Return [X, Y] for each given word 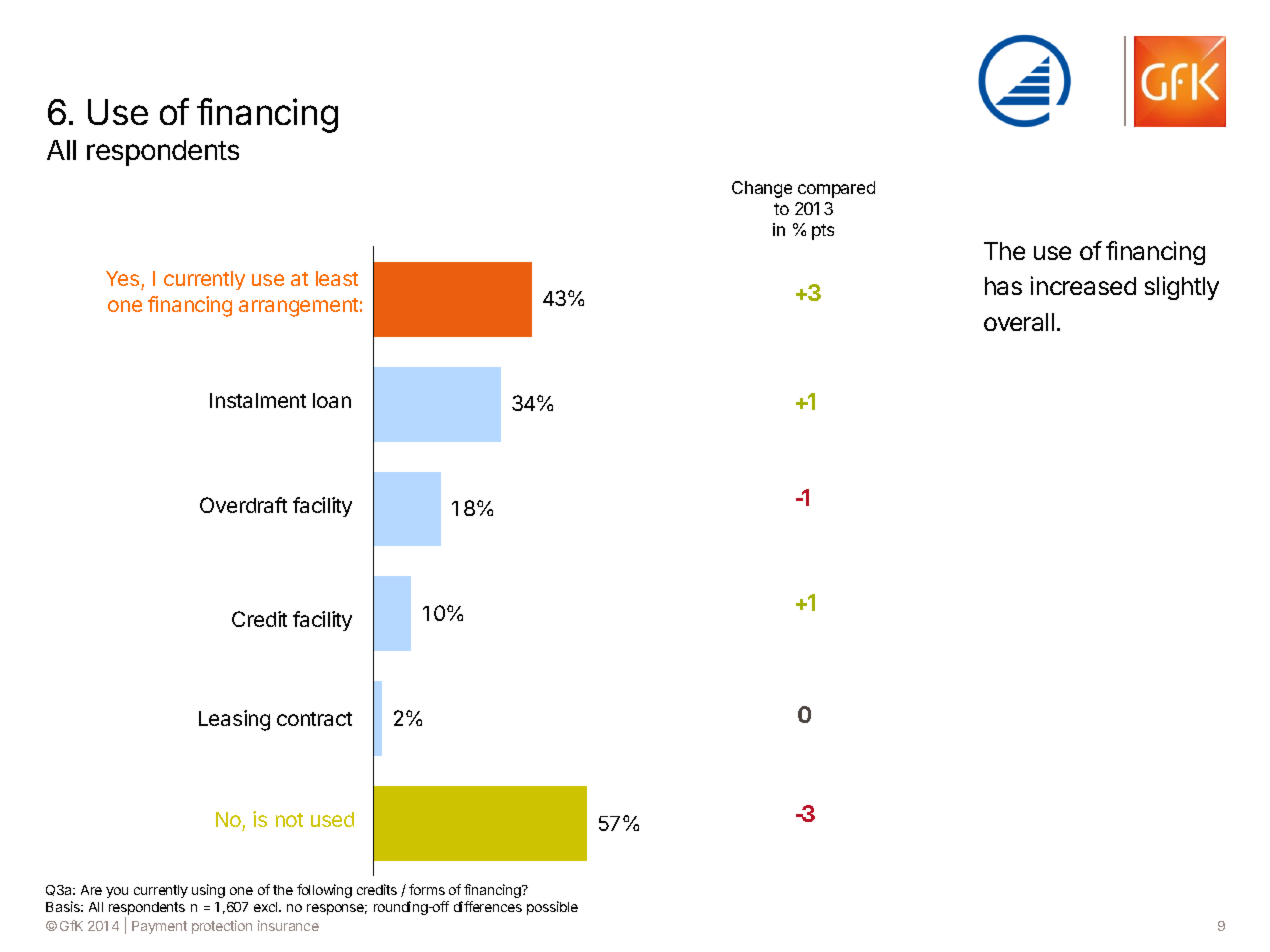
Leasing [234, 720]
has [1003, 286]
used [332, 819]
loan [332, 400]
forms [427, 889]
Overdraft [243, 505]
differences [488, 906]
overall [1019, 322]
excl [267, 907]
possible [552, 908]
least [337, 278]
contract [314, 719]
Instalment [258, 400]
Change [762, 189]
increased [1083, 285]
